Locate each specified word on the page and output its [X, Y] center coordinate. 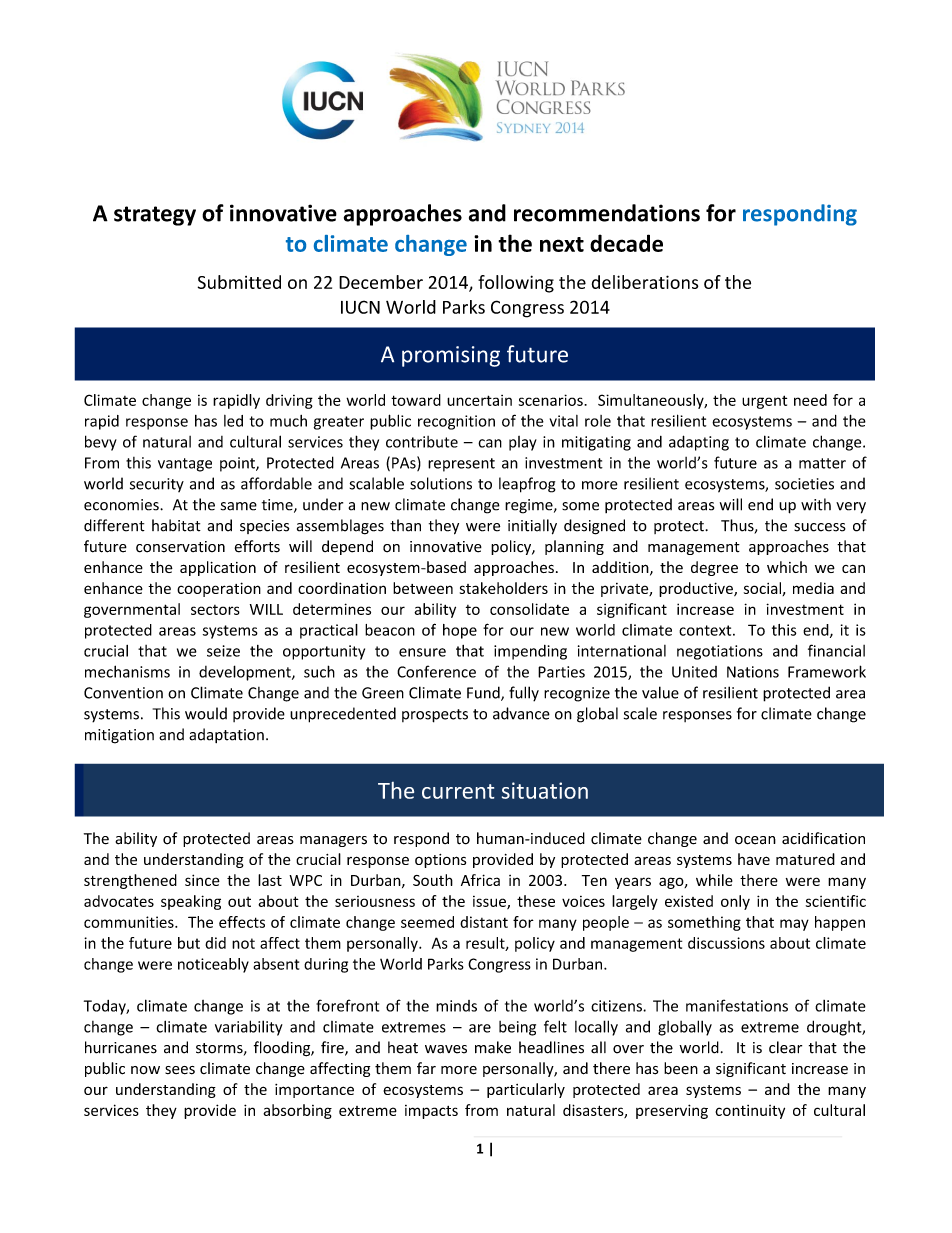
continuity [750, 1112]
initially [532, 527]
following [516, 284]
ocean [755, 840]
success [820, 527]
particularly [526, 1090]
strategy [155, 216]
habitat [176, 525]
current [458, 791]
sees [180, 1070]
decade [626, 243]
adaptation [226, 735]
